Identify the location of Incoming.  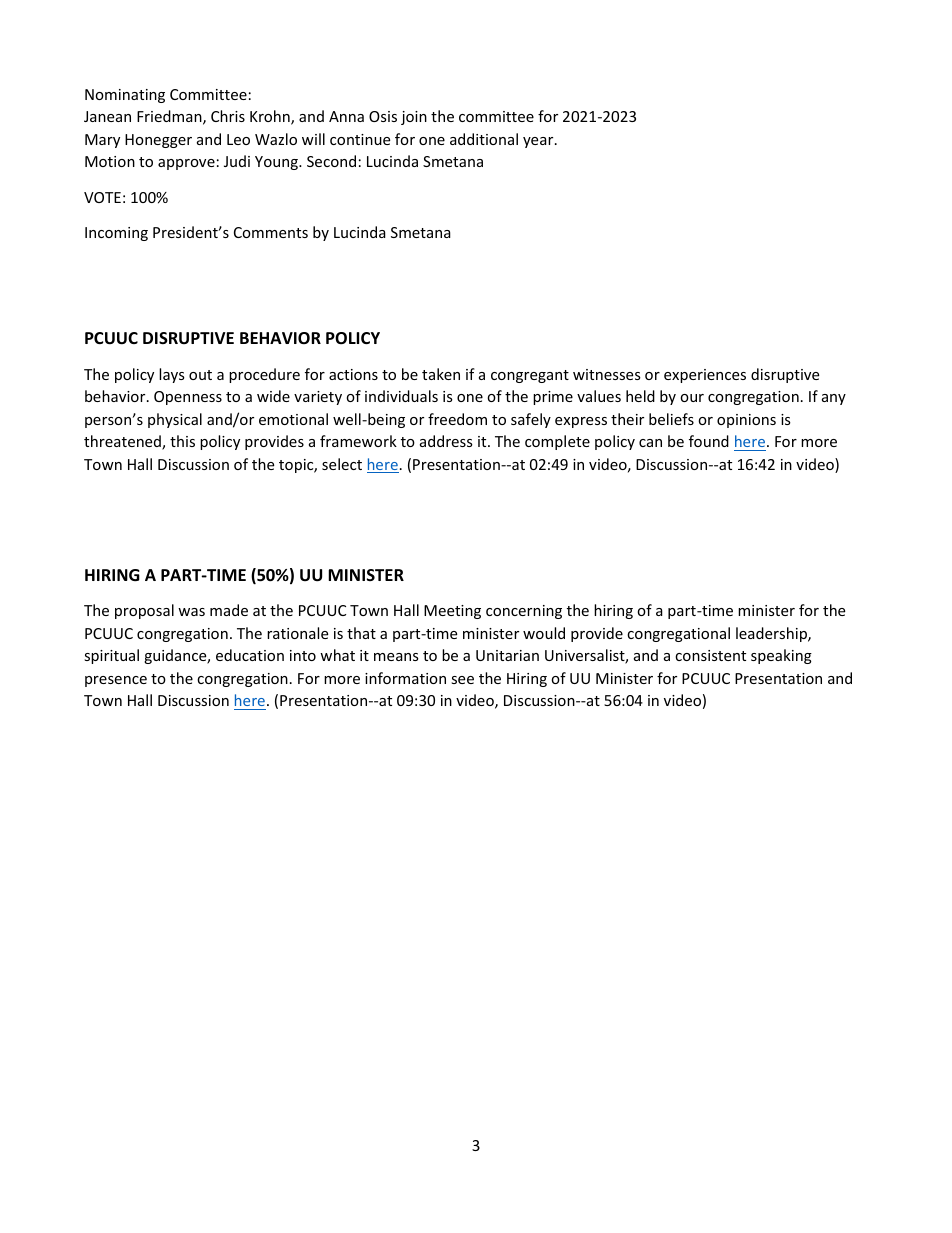
(116, 234).
